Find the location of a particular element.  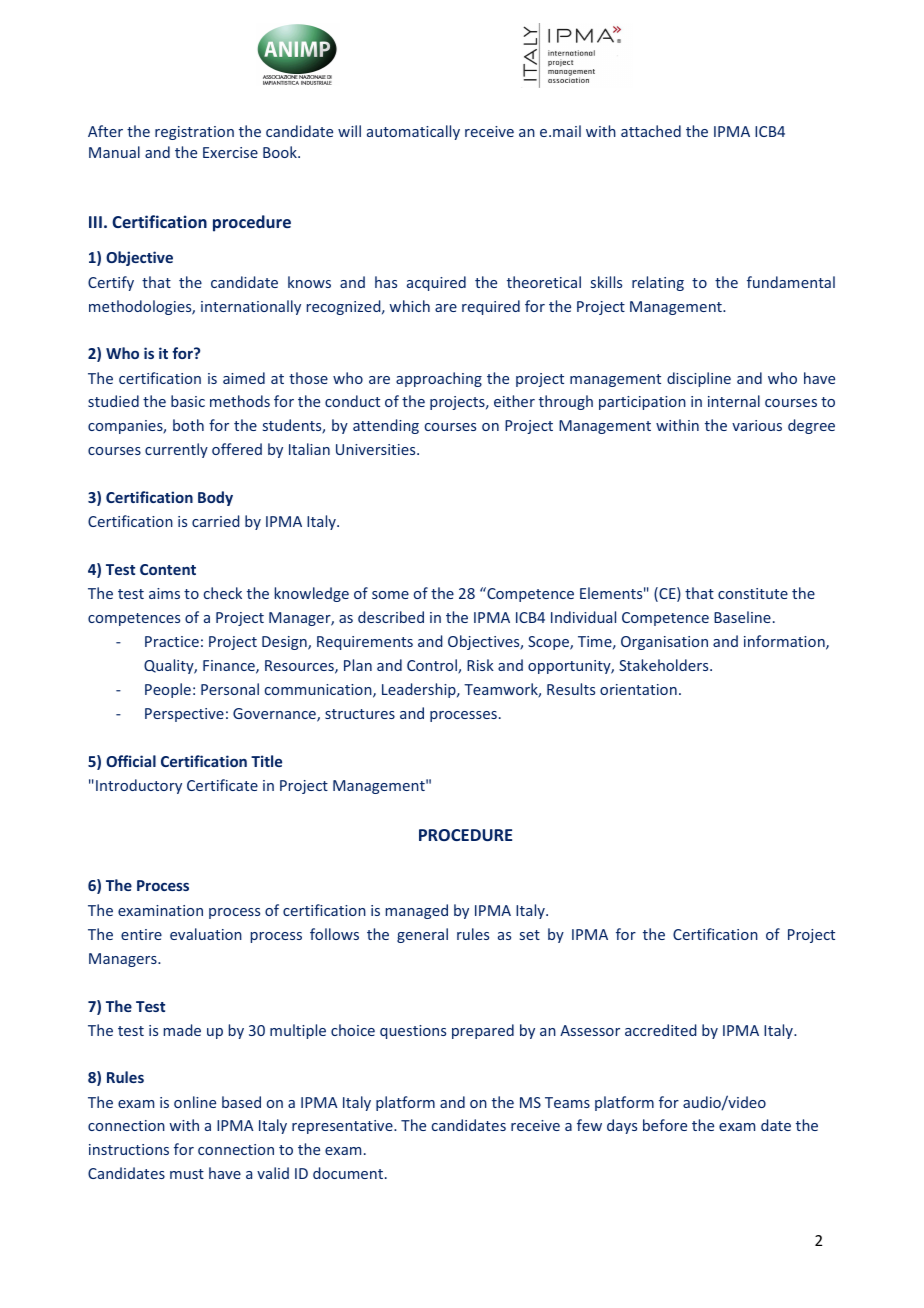

registration is located at coordinates (194, 133).
